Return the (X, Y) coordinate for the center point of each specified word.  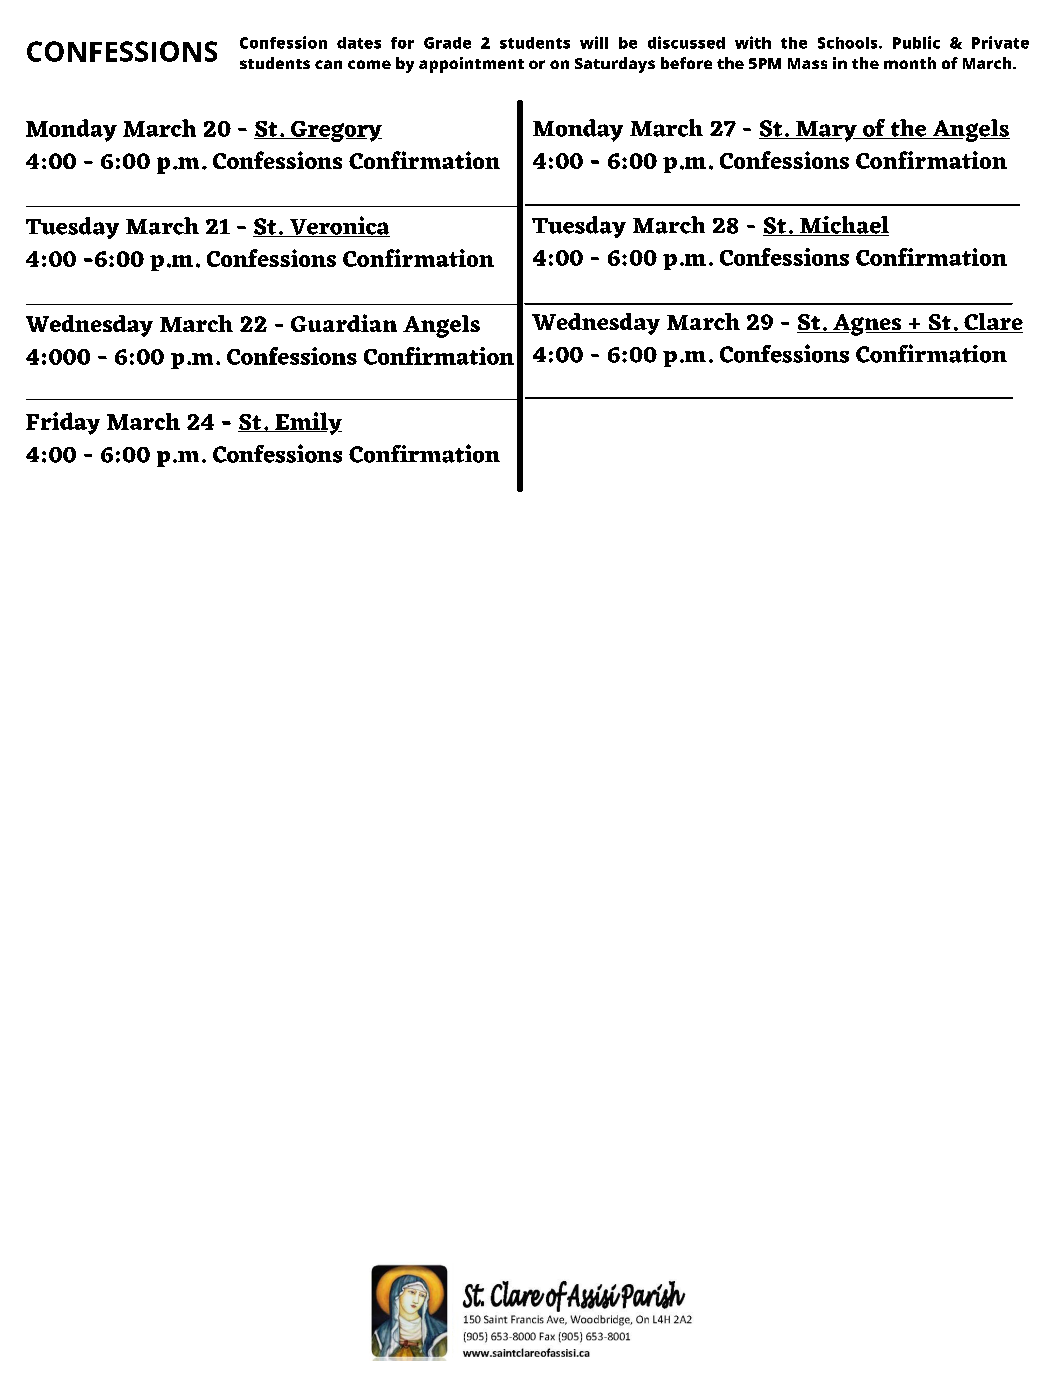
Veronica (338, 226)
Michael (843, 226)
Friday (63, 423)
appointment (471, 65)
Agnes (867, 325)
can (328, 64)
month (910, 63)
